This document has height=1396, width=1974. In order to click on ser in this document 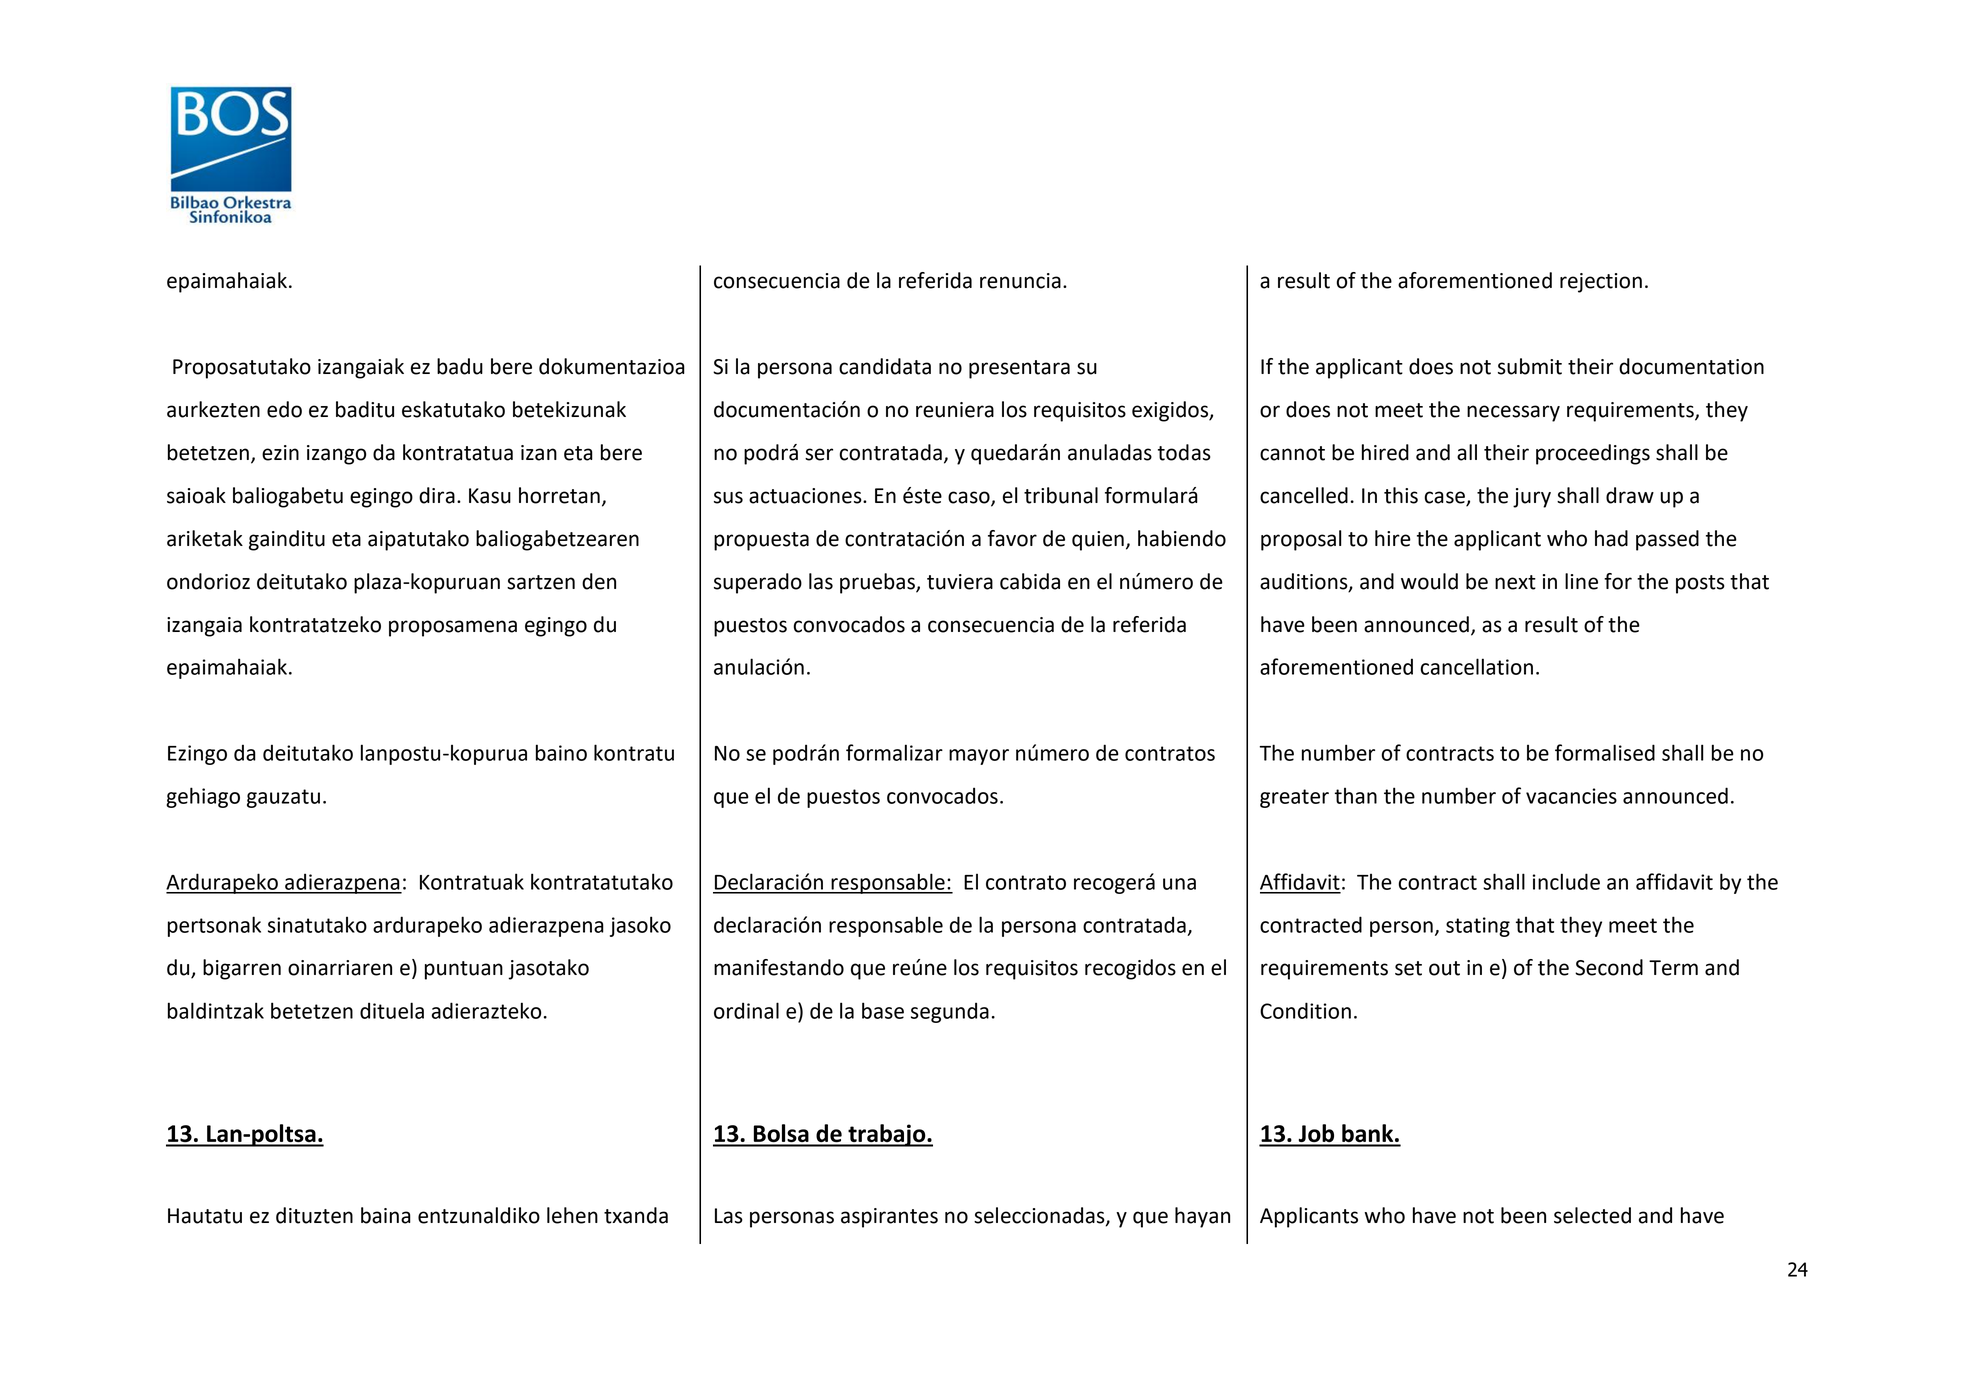, I will do `click(819, 454)`.
